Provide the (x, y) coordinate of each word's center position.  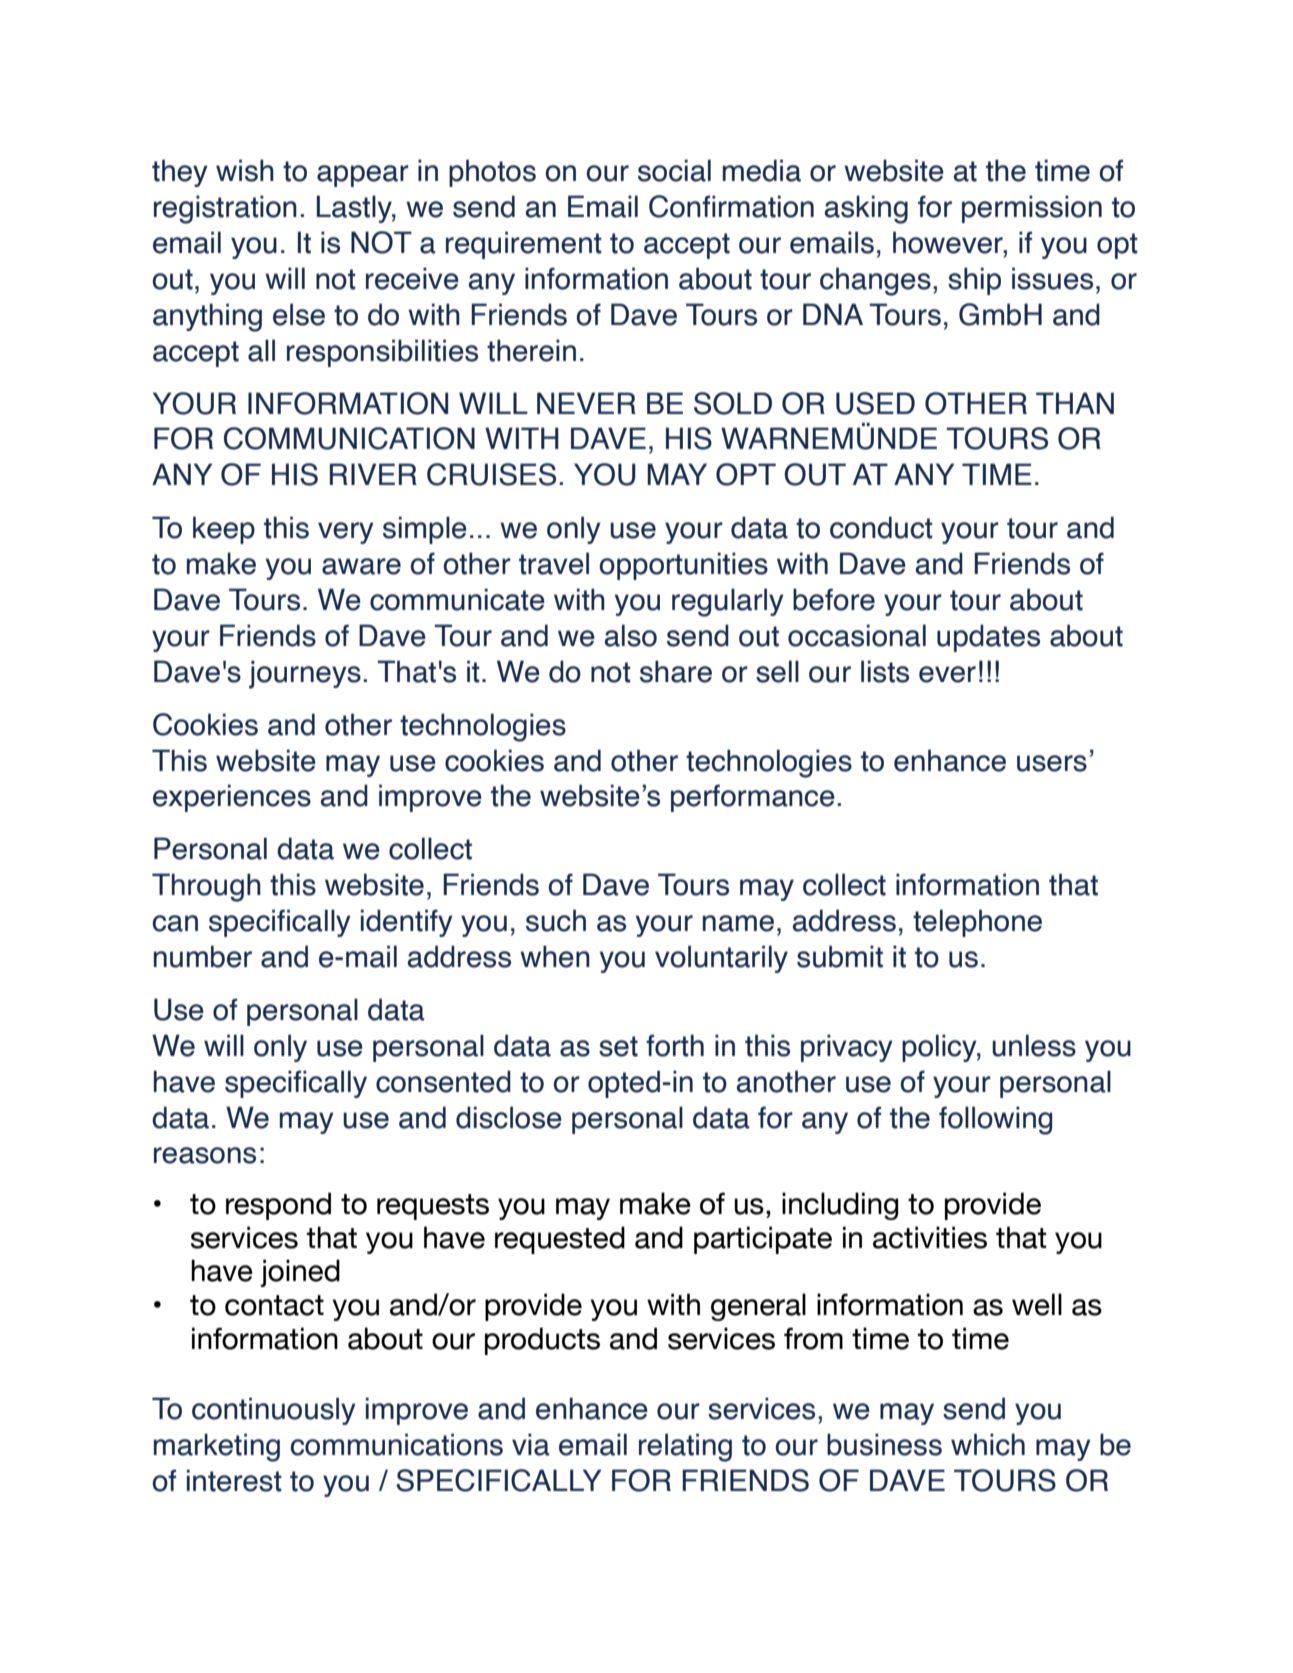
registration (225, 209)
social (674, 170)
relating (685, 1447)
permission (1032, 209)
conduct (881, 527)
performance (753, 798)
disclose (509, 1117)
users (1052, 763)
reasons (205, 1155)
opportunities (683, 566)
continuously (274, 1411)
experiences (232, 798)
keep (224, 530)
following (995, 1120)
